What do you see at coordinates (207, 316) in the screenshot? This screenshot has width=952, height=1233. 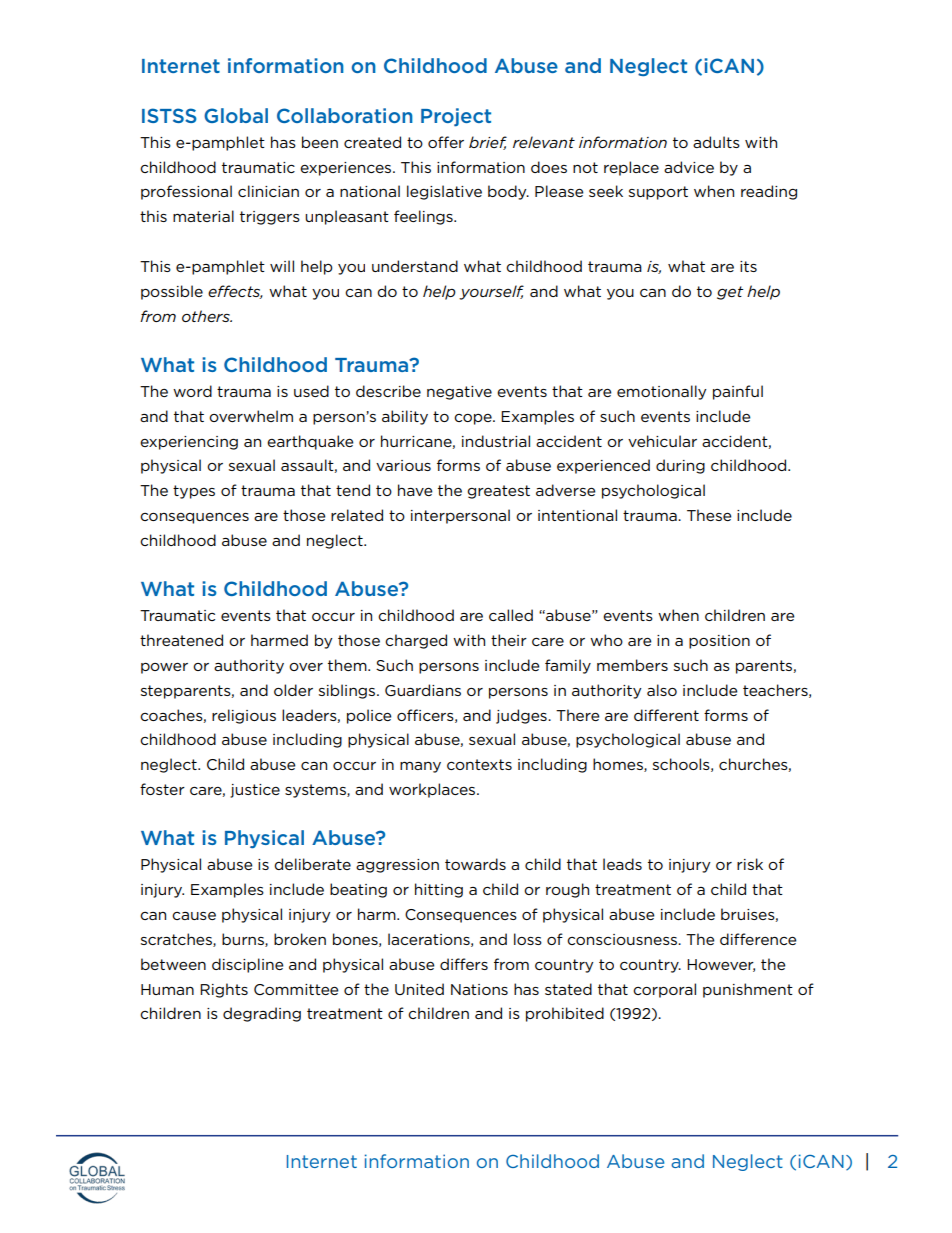 I see `others` at bounding box center [207, 316].
